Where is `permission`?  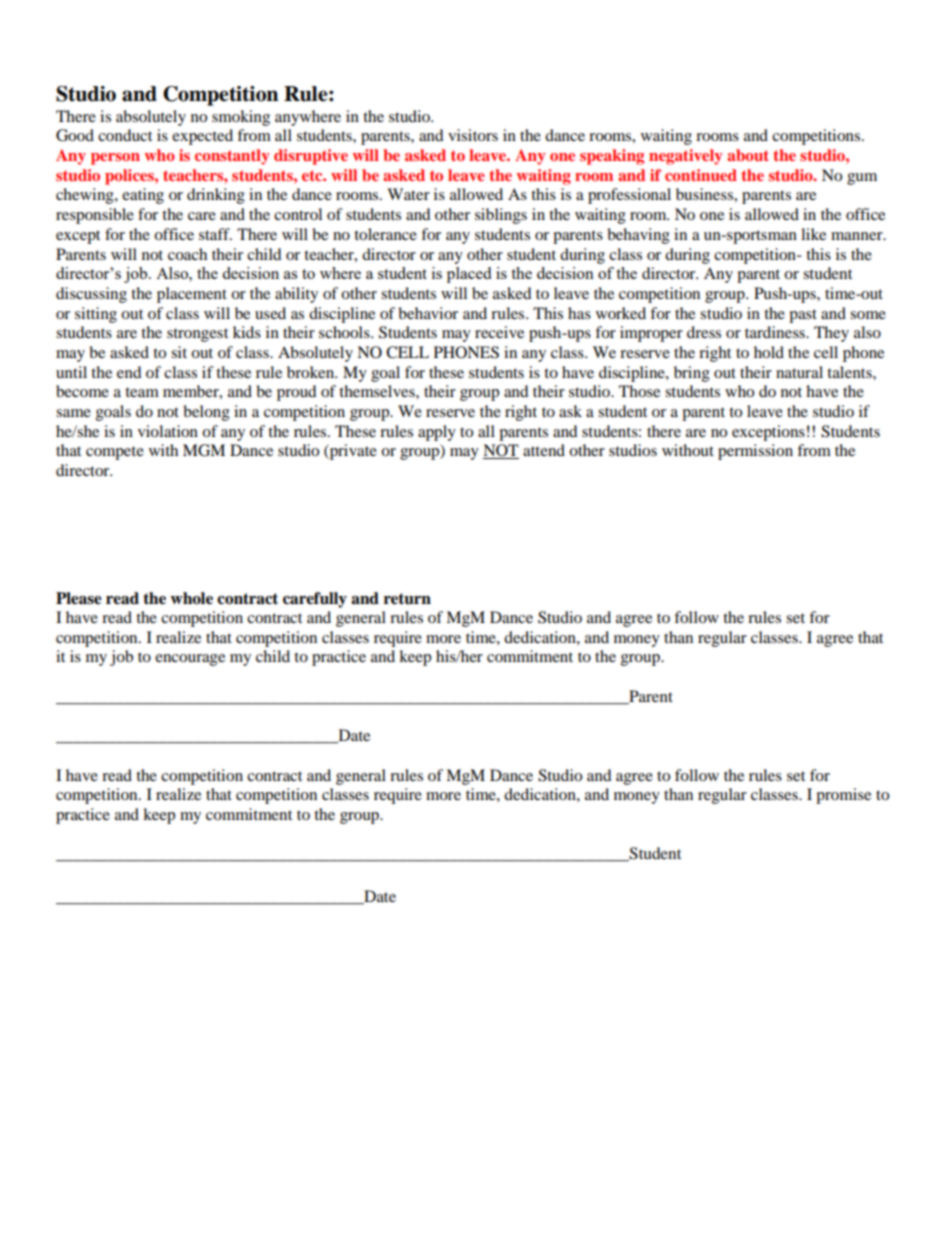
permission is located at coordinates (755, 452).
